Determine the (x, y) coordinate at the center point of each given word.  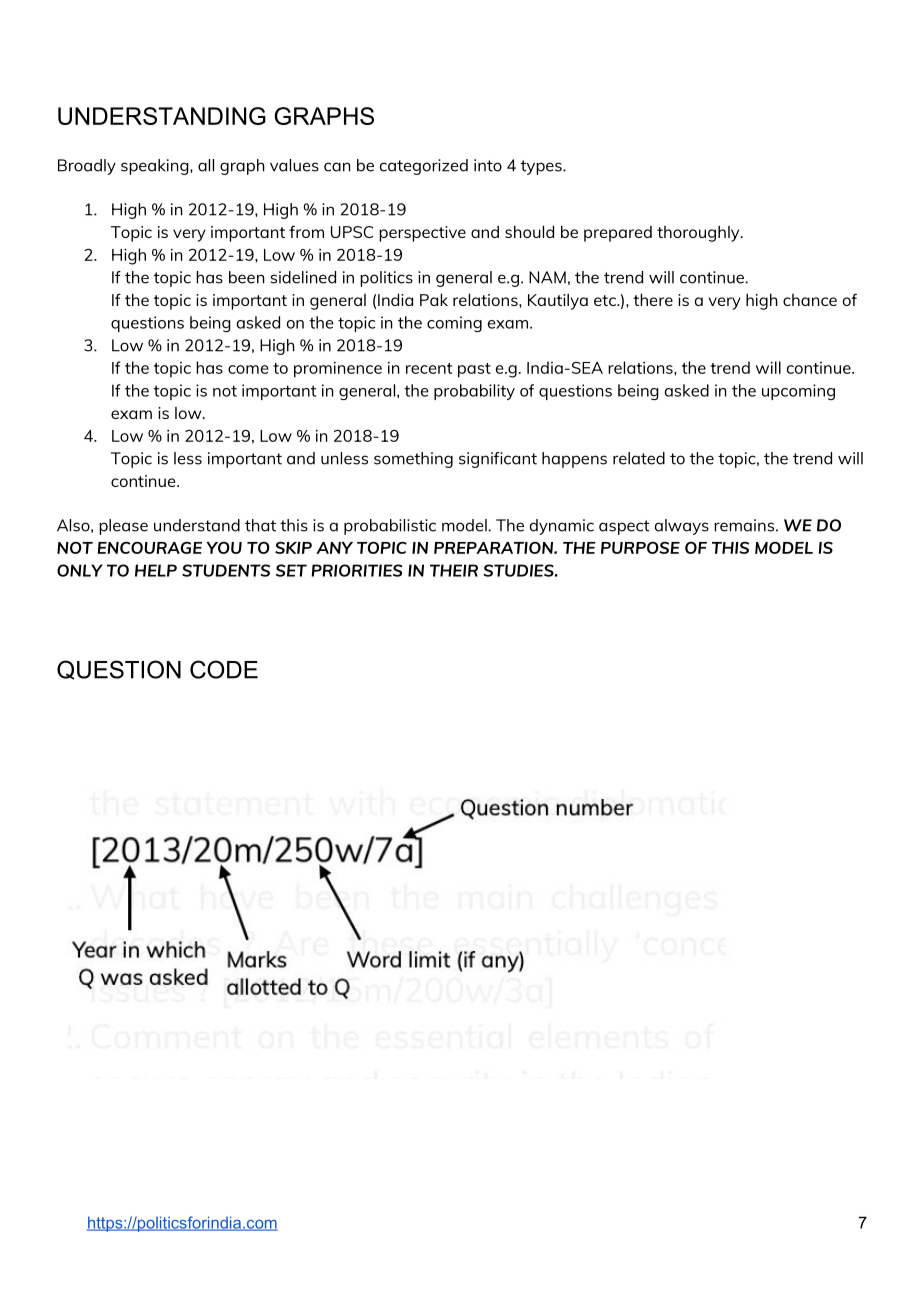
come (248, 369)
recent (429, 368)
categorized (424, 167)
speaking (156, 167)
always (682, 527)
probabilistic (390, 527)
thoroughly (699, 233)
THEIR (454, 570)
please (123, 527)
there (653, 299)
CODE (224, 669)
